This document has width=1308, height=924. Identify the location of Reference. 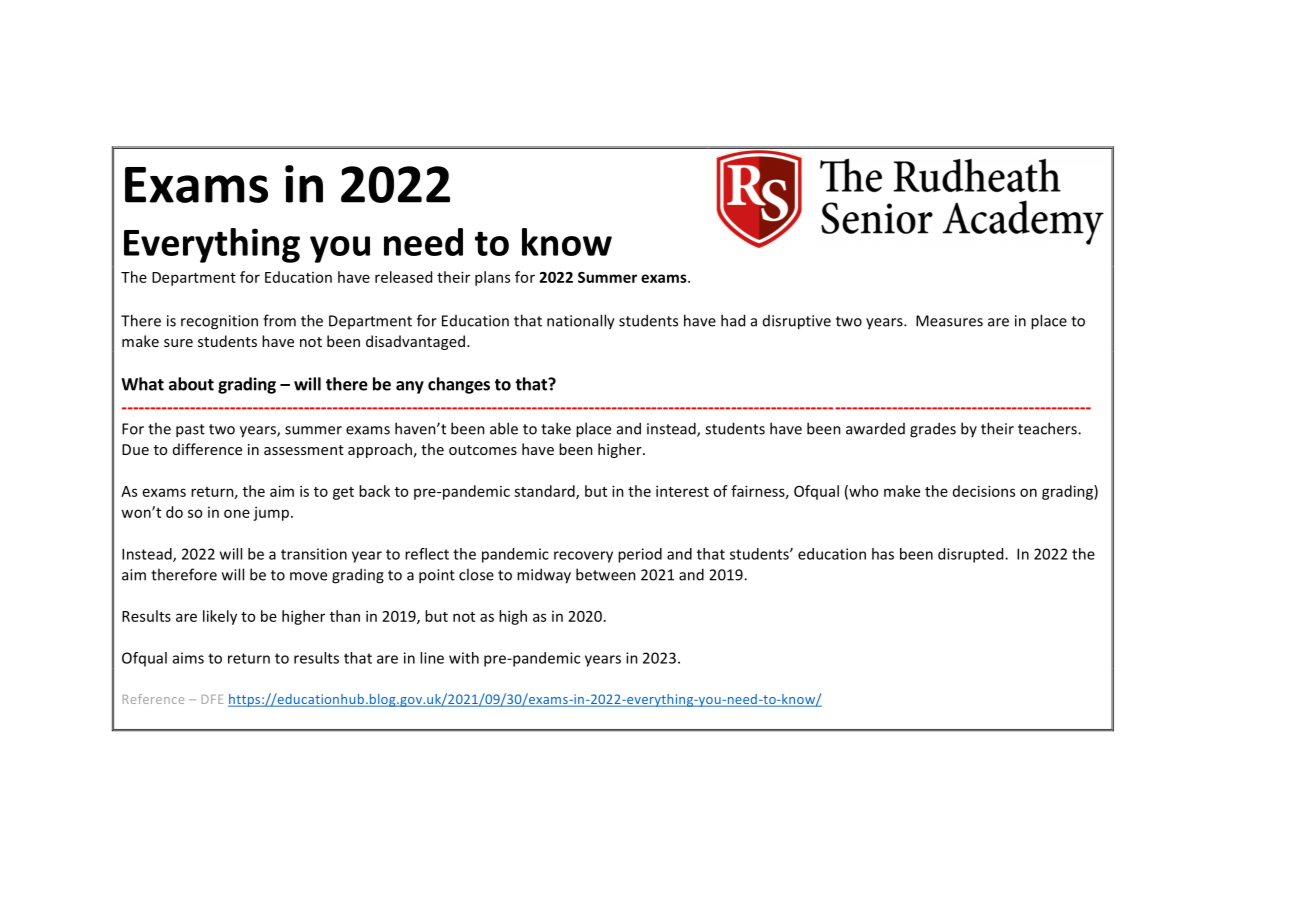
(153, 699).
